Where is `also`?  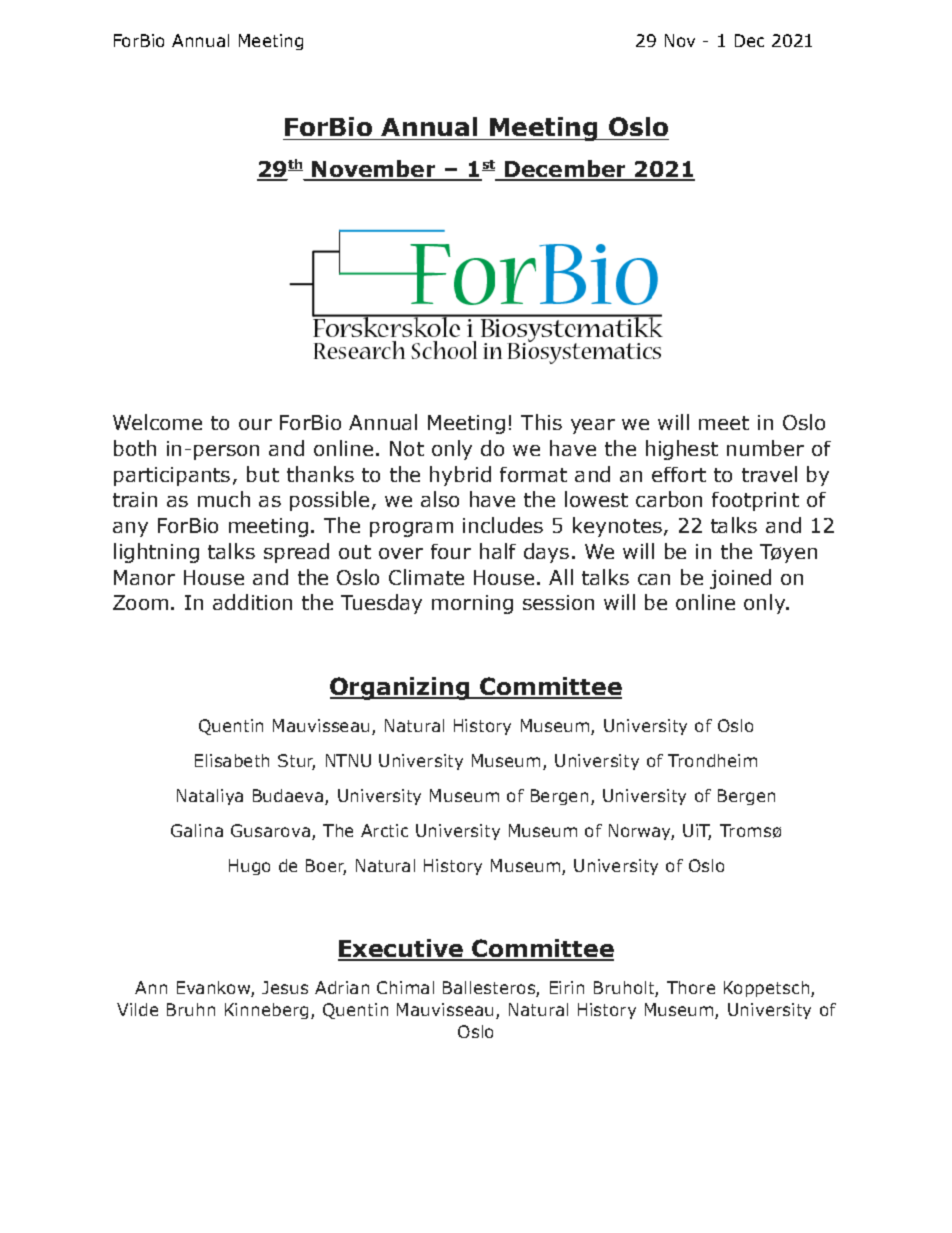 also is located at coordinates (440, 499).
